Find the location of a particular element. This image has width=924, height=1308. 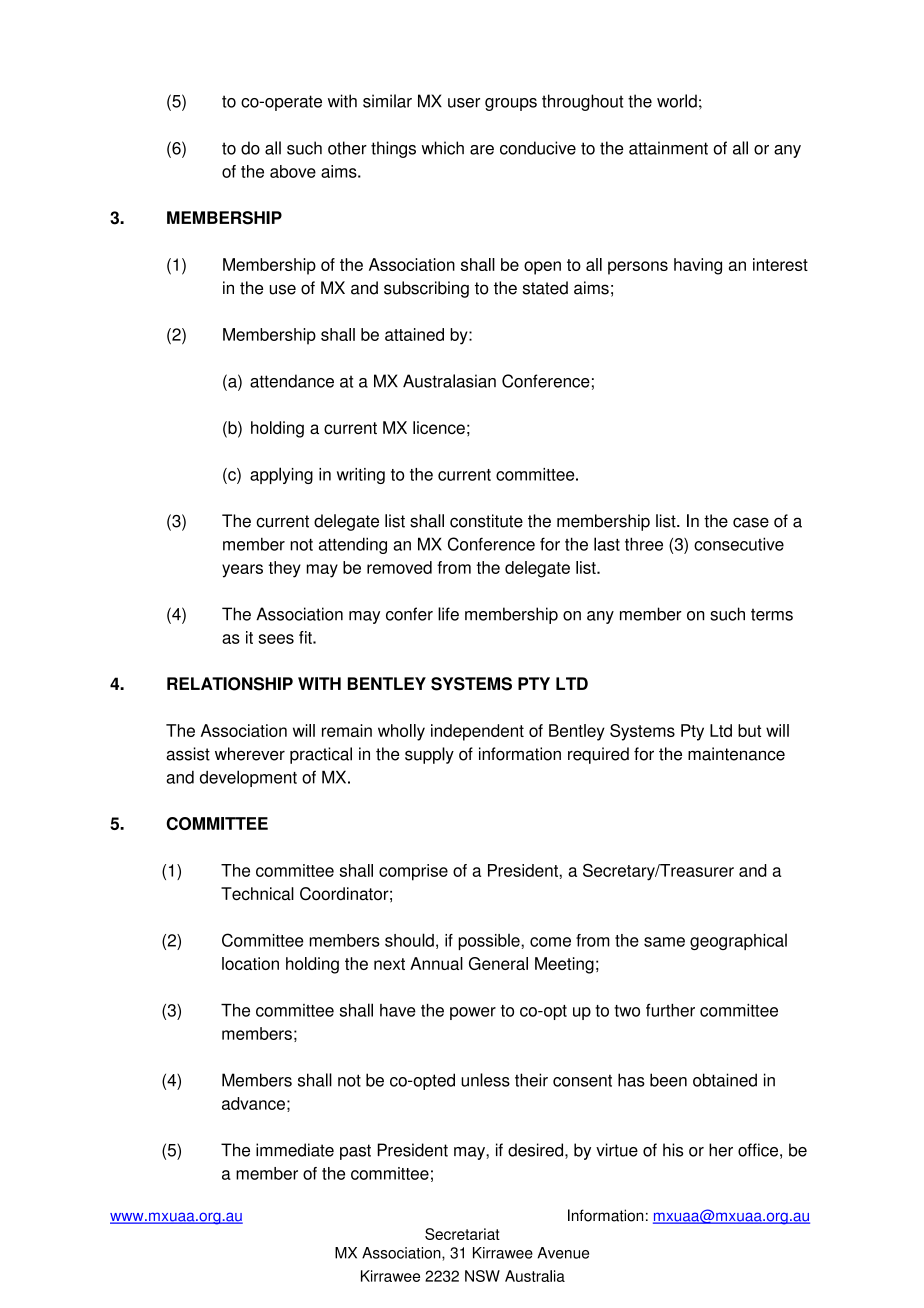

having is located at coordinates (698, 266).
